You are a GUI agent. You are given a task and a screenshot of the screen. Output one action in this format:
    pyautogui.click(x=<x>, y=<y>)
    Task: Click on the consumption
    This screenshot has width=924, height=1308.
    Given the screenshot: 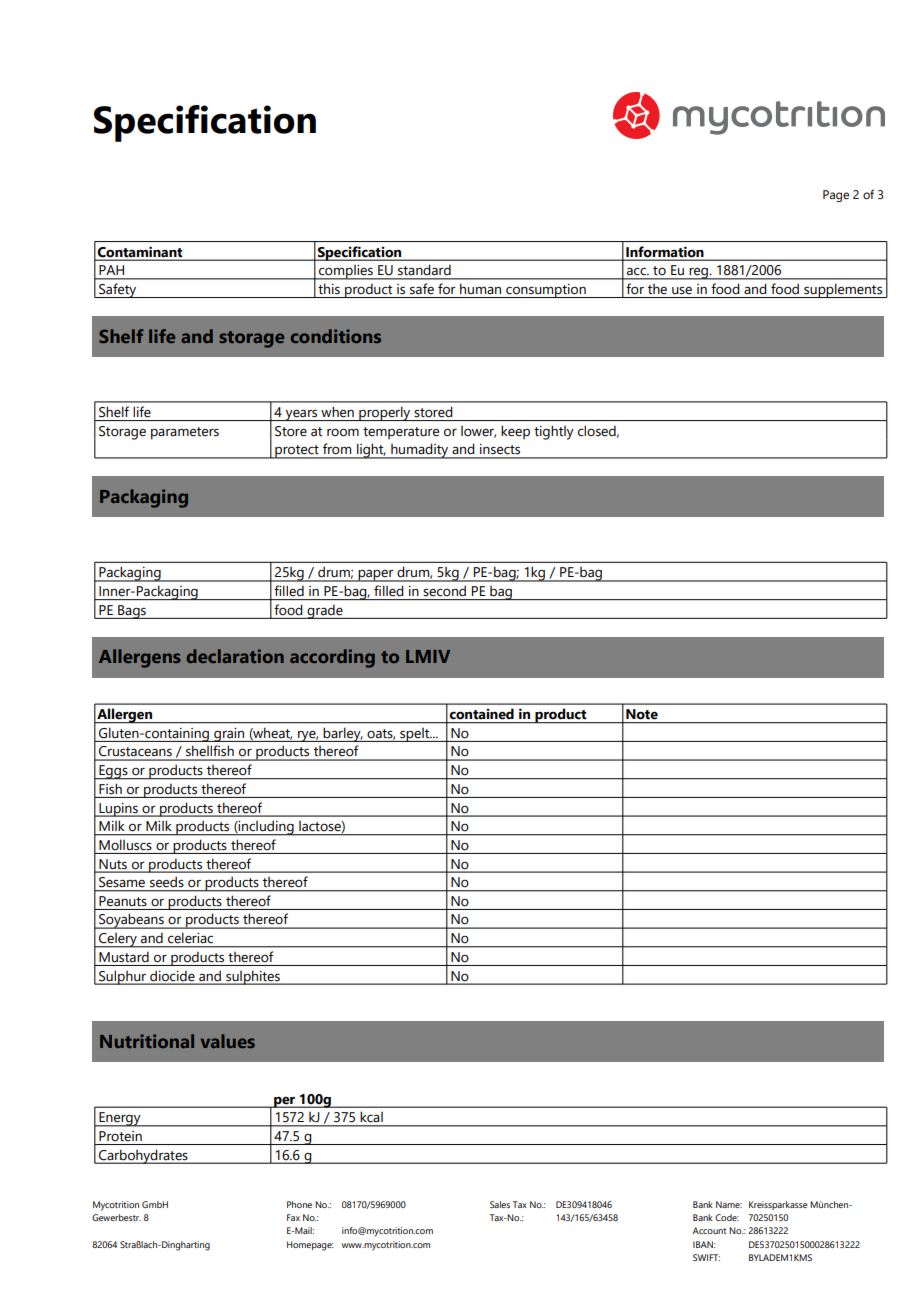 What is the action you would take?
    pyautogui.click(x=546, y=291)
